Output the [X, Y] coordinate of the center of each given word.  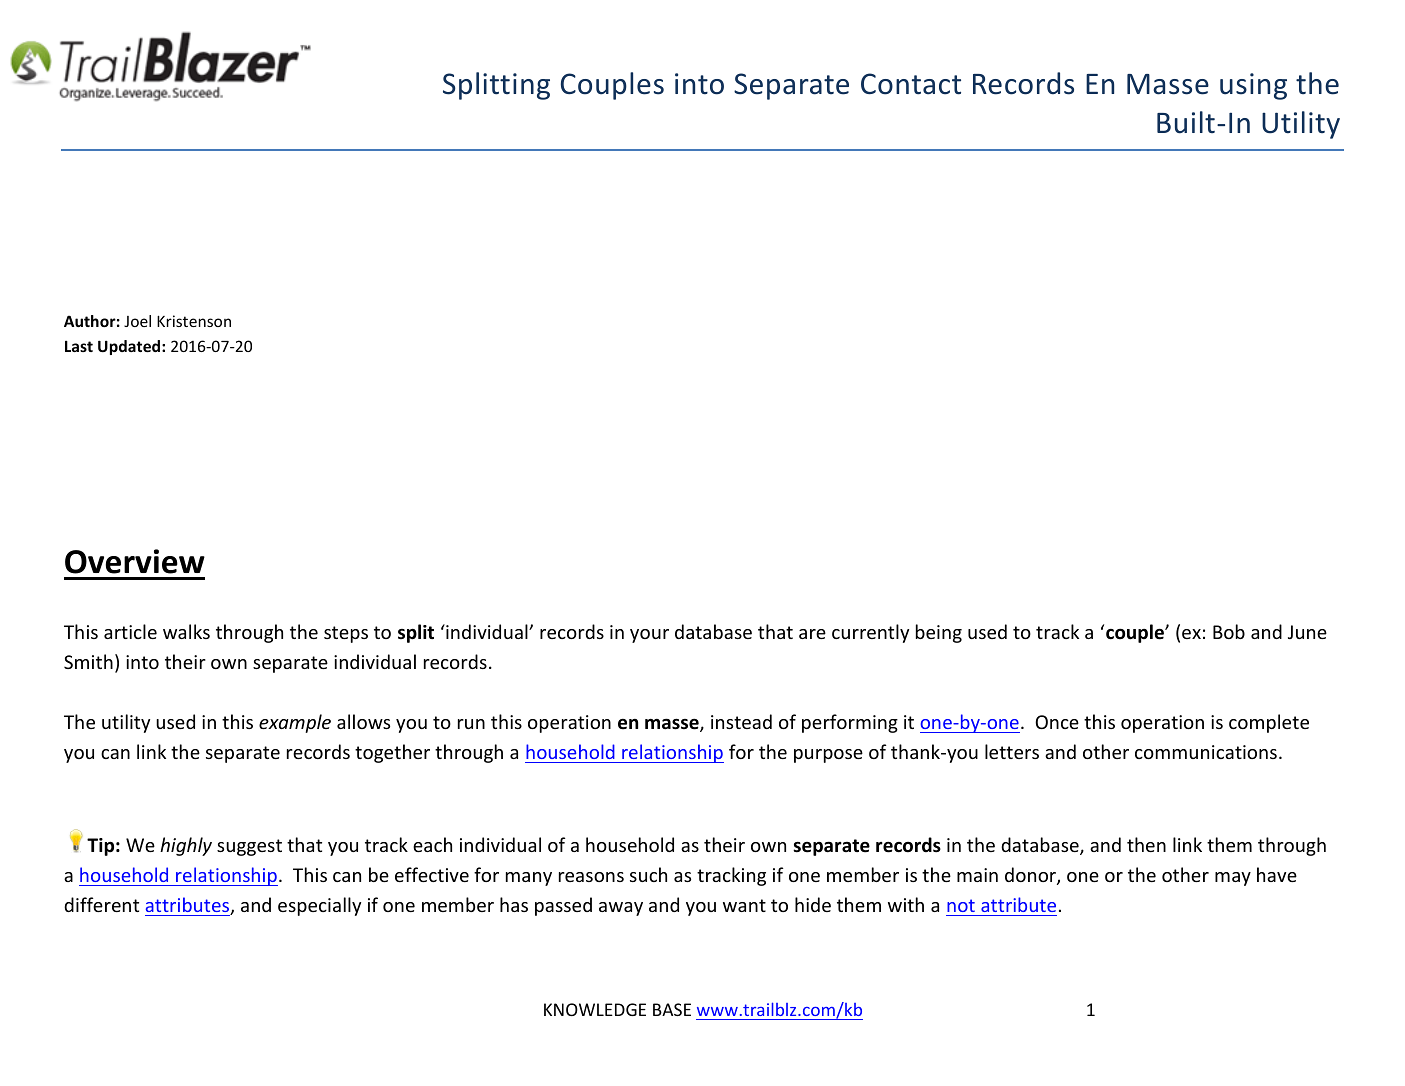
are [812, 634]
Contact [911, 84]
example [295, 723]
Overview [135, 561]
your [649, 636]
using [1253, 86]
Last [79, 346]
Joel [137, 321]
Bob [1229, 631]
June [1307, 632]
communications [1206, 752]
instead [741, 721]
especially [319, 906]
